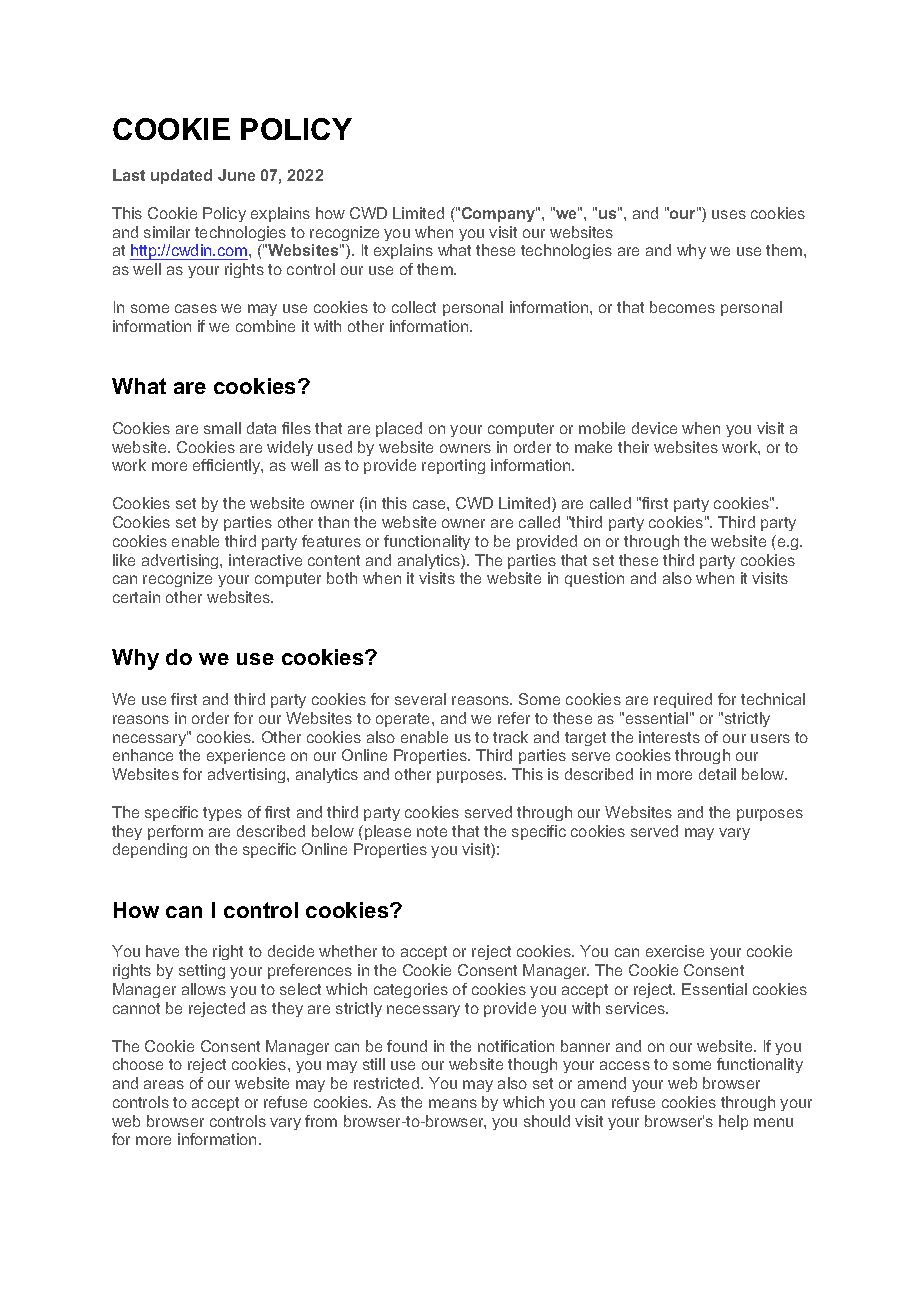  What do you see at coordinates (150, 850) in the screenshot?
I see `depending` at bounding box center [150, 850].
